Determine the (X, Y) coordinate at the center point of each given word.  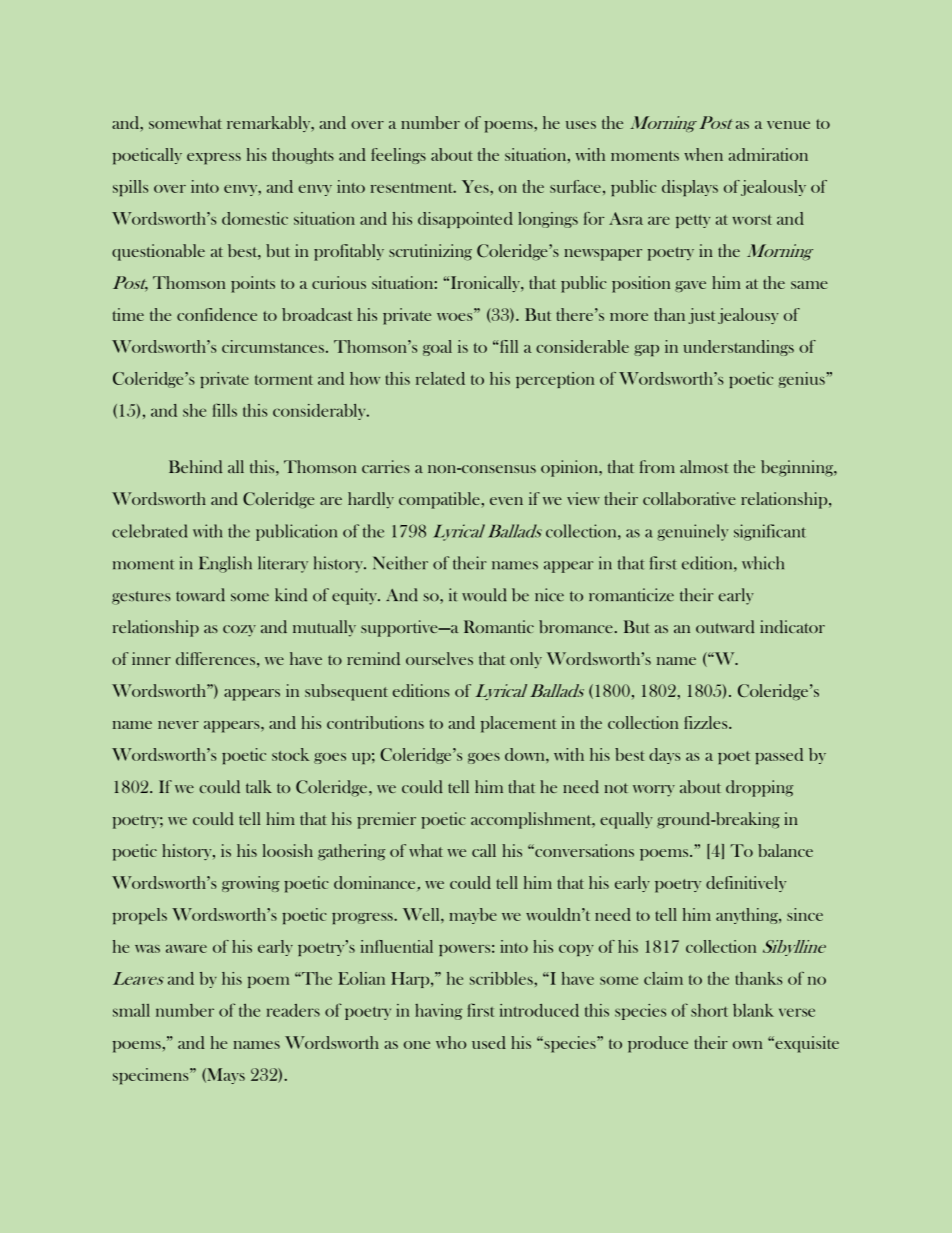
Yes (476, 186)
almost (704, 466)
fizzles (707, 722)
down (526, 754)
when (703, 154)
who (451, 1042)
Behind (195, 467)
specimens (152, 1076)
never (178, 725)
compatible (439, 500)
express (214, 159)
